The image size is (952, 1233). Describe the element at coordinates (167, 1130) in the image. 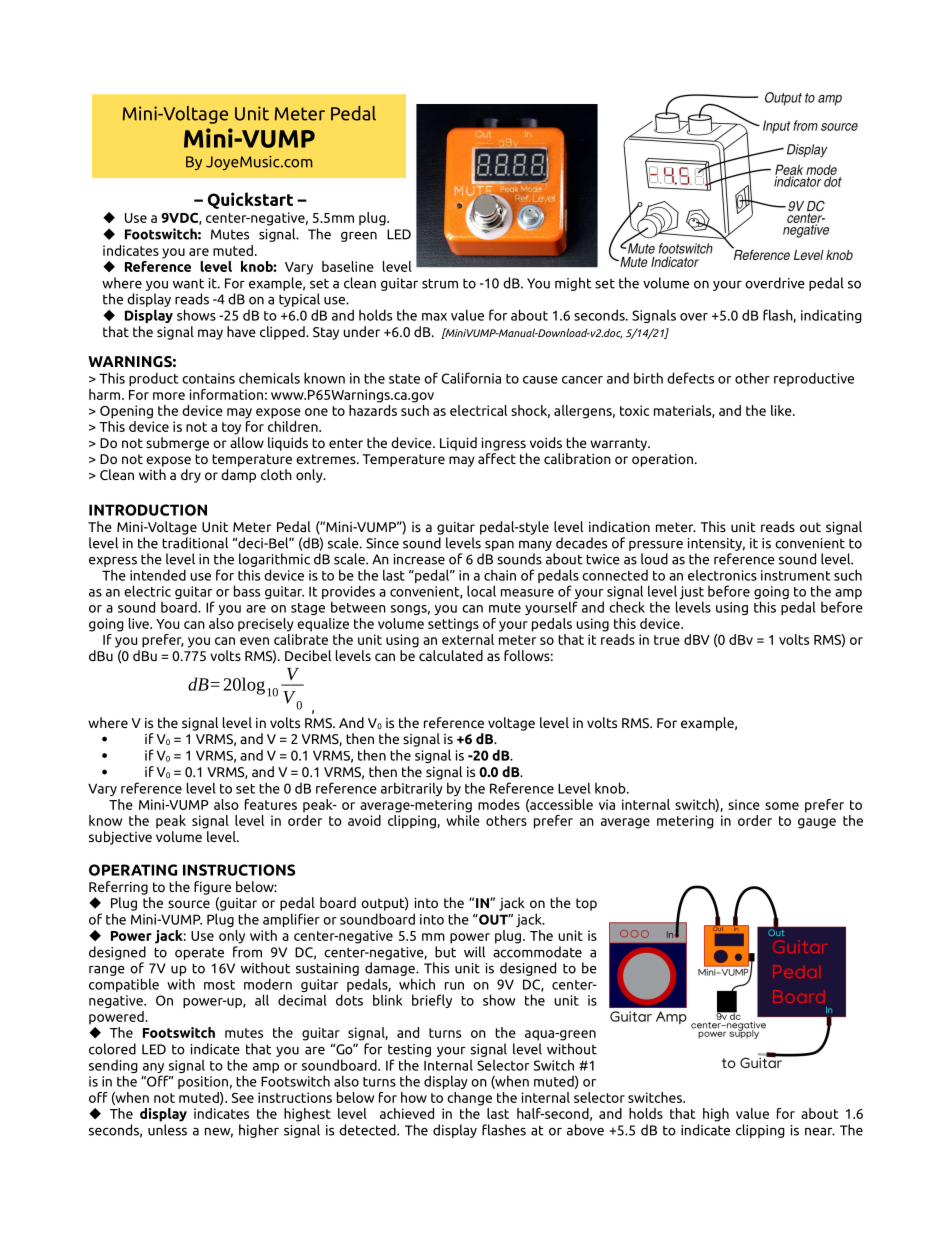

I see `unless` at that location.
